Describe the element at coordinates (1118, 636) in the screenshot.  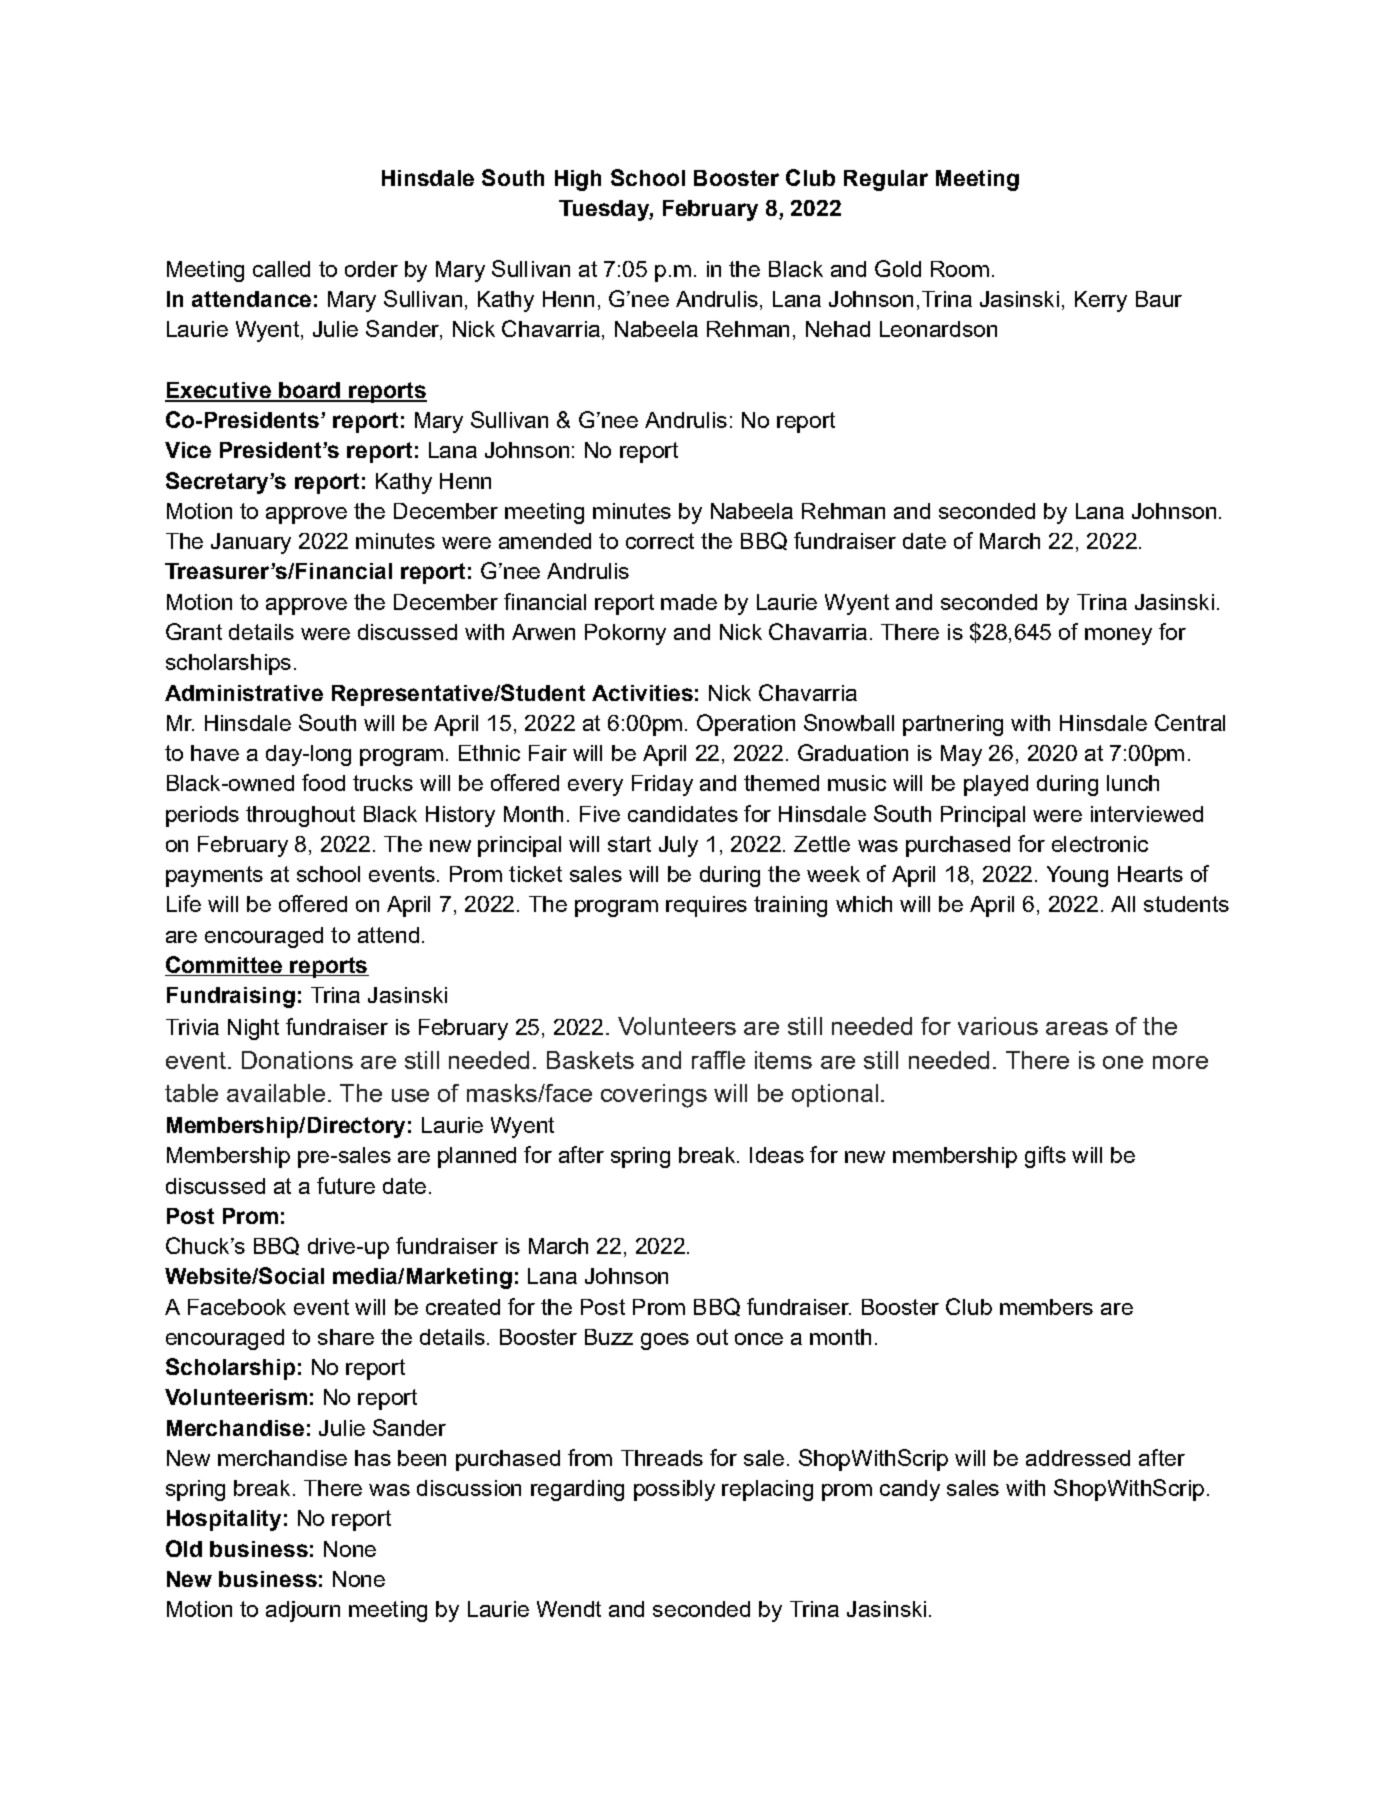
I see `money` at that location.
